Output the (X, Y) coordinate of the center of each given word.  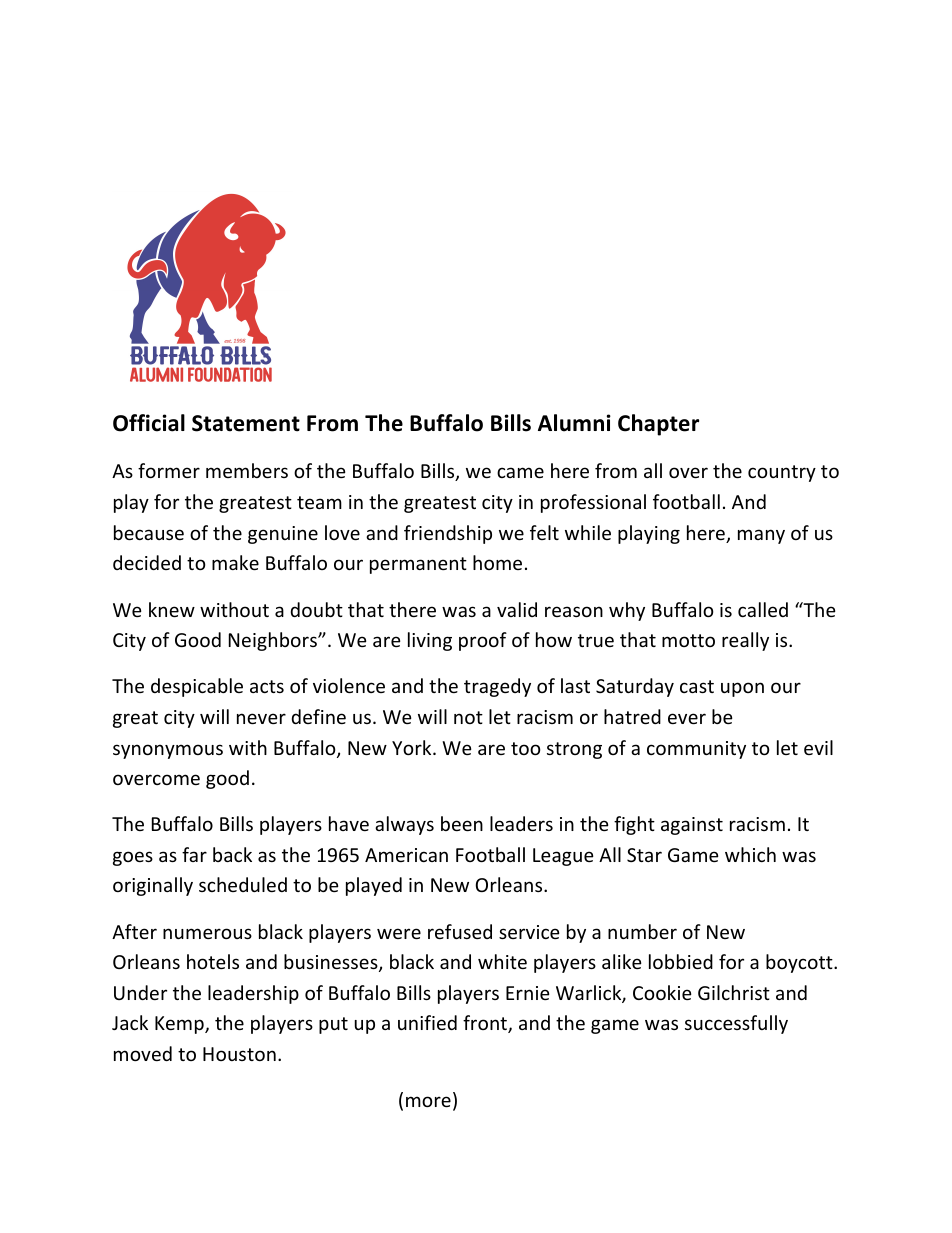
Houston (239, 1054)
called (763, 609)
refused (460, 931)
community (696, 750)
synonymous (168, 751)
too (526, 748)
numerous (207, 933)
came (520, 472)
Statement (246, 423)
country (782, 473)
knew (172, 609)
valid (517, 609)
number (642, 931)
